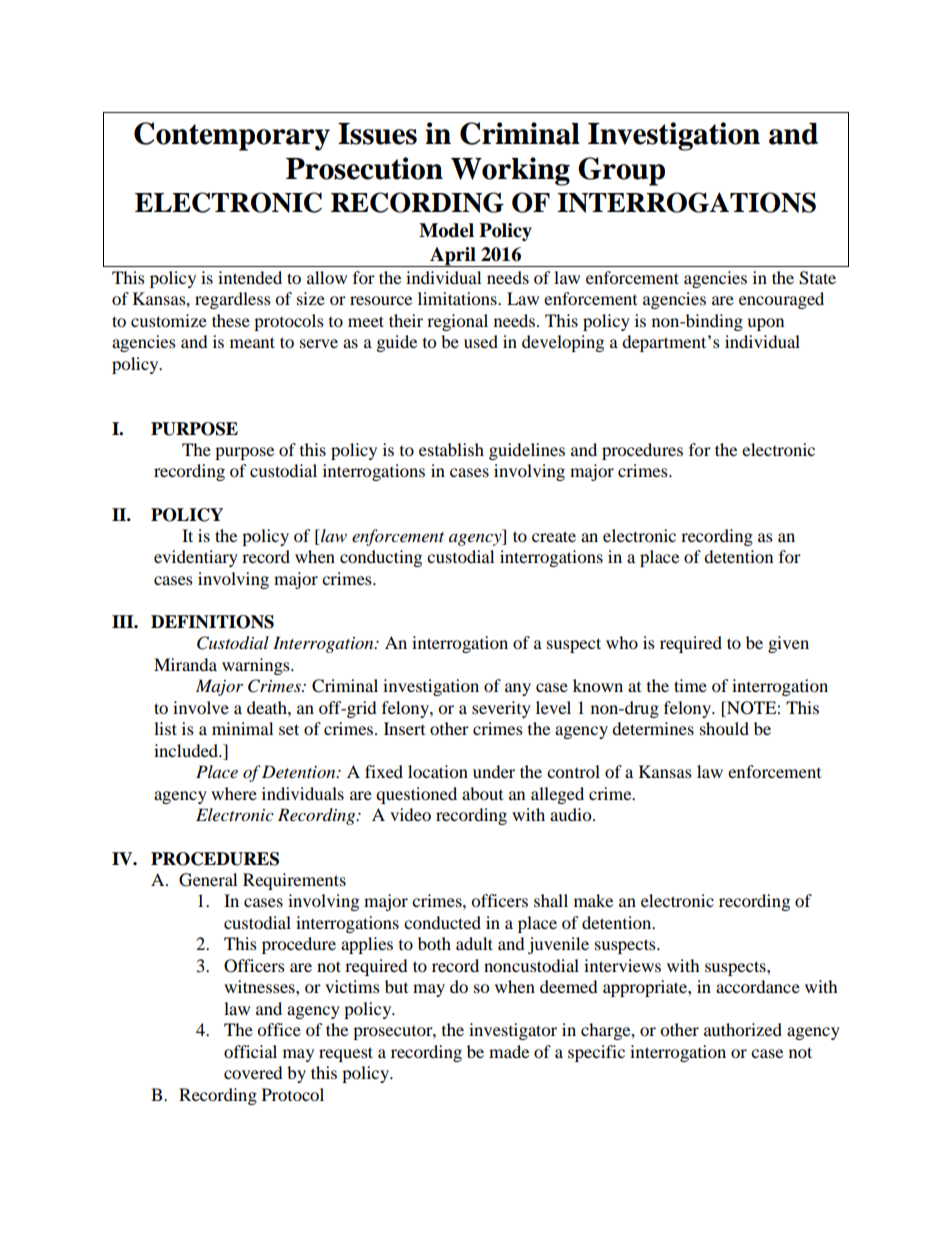  Describe the element at coordinates (765, 324) in the screenshot. I see `upon` at that location.
